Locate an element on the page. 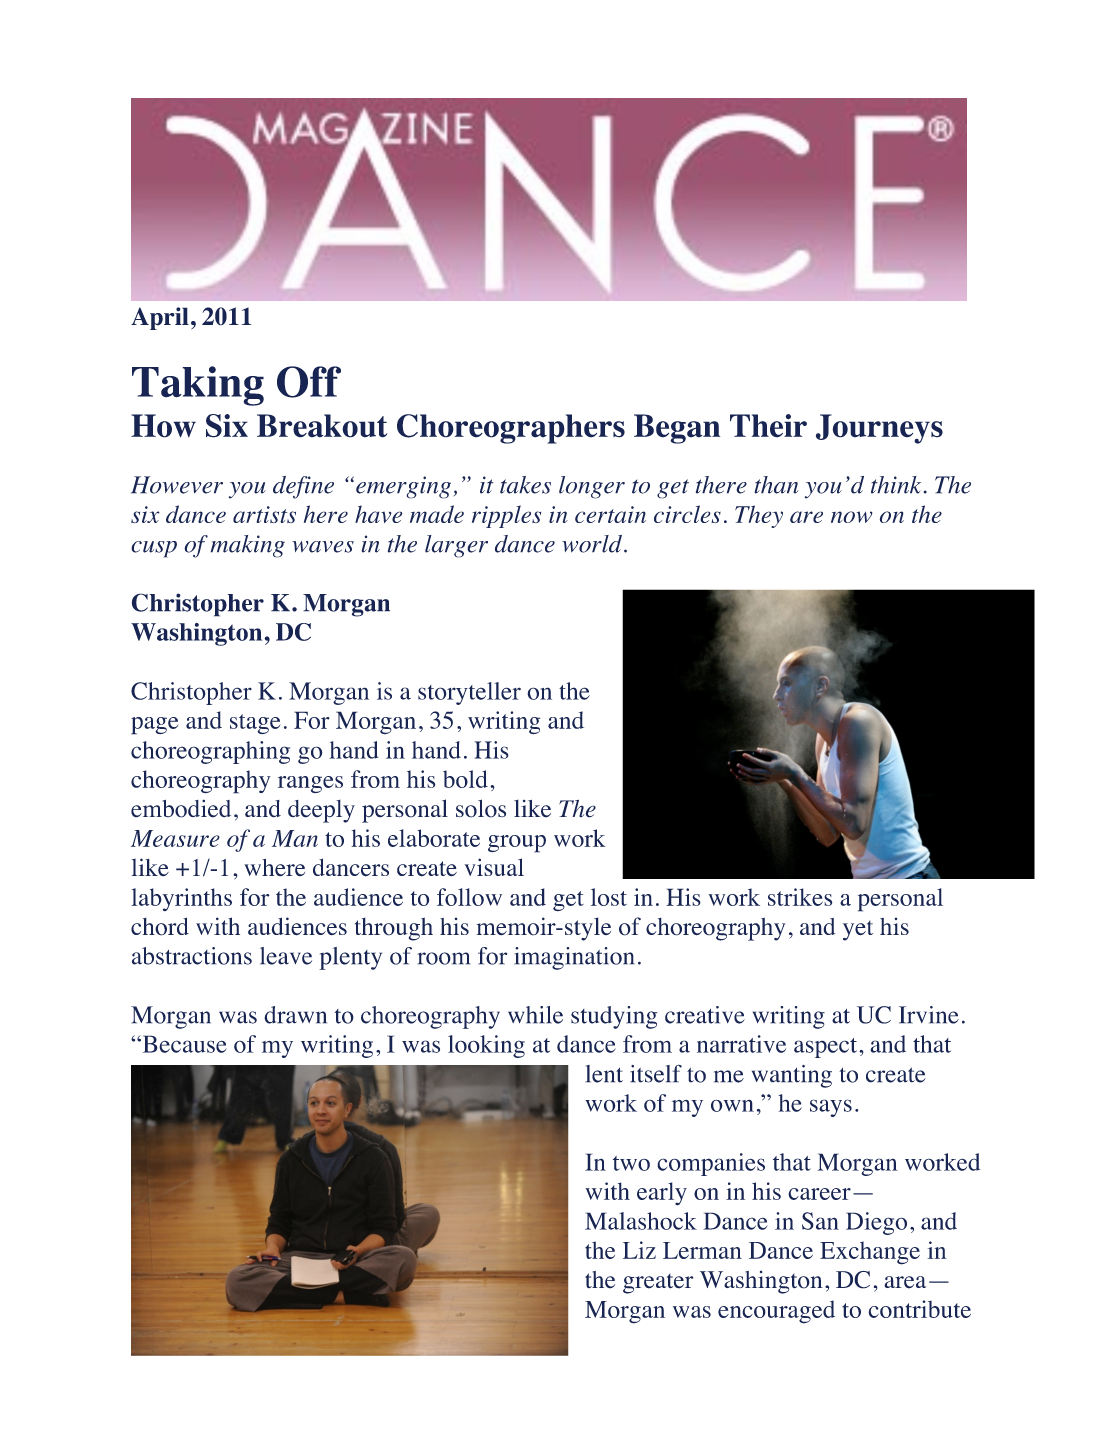 The height and width of the document is (1442, 1115). Journeys is located at coordinates (879, 429).
